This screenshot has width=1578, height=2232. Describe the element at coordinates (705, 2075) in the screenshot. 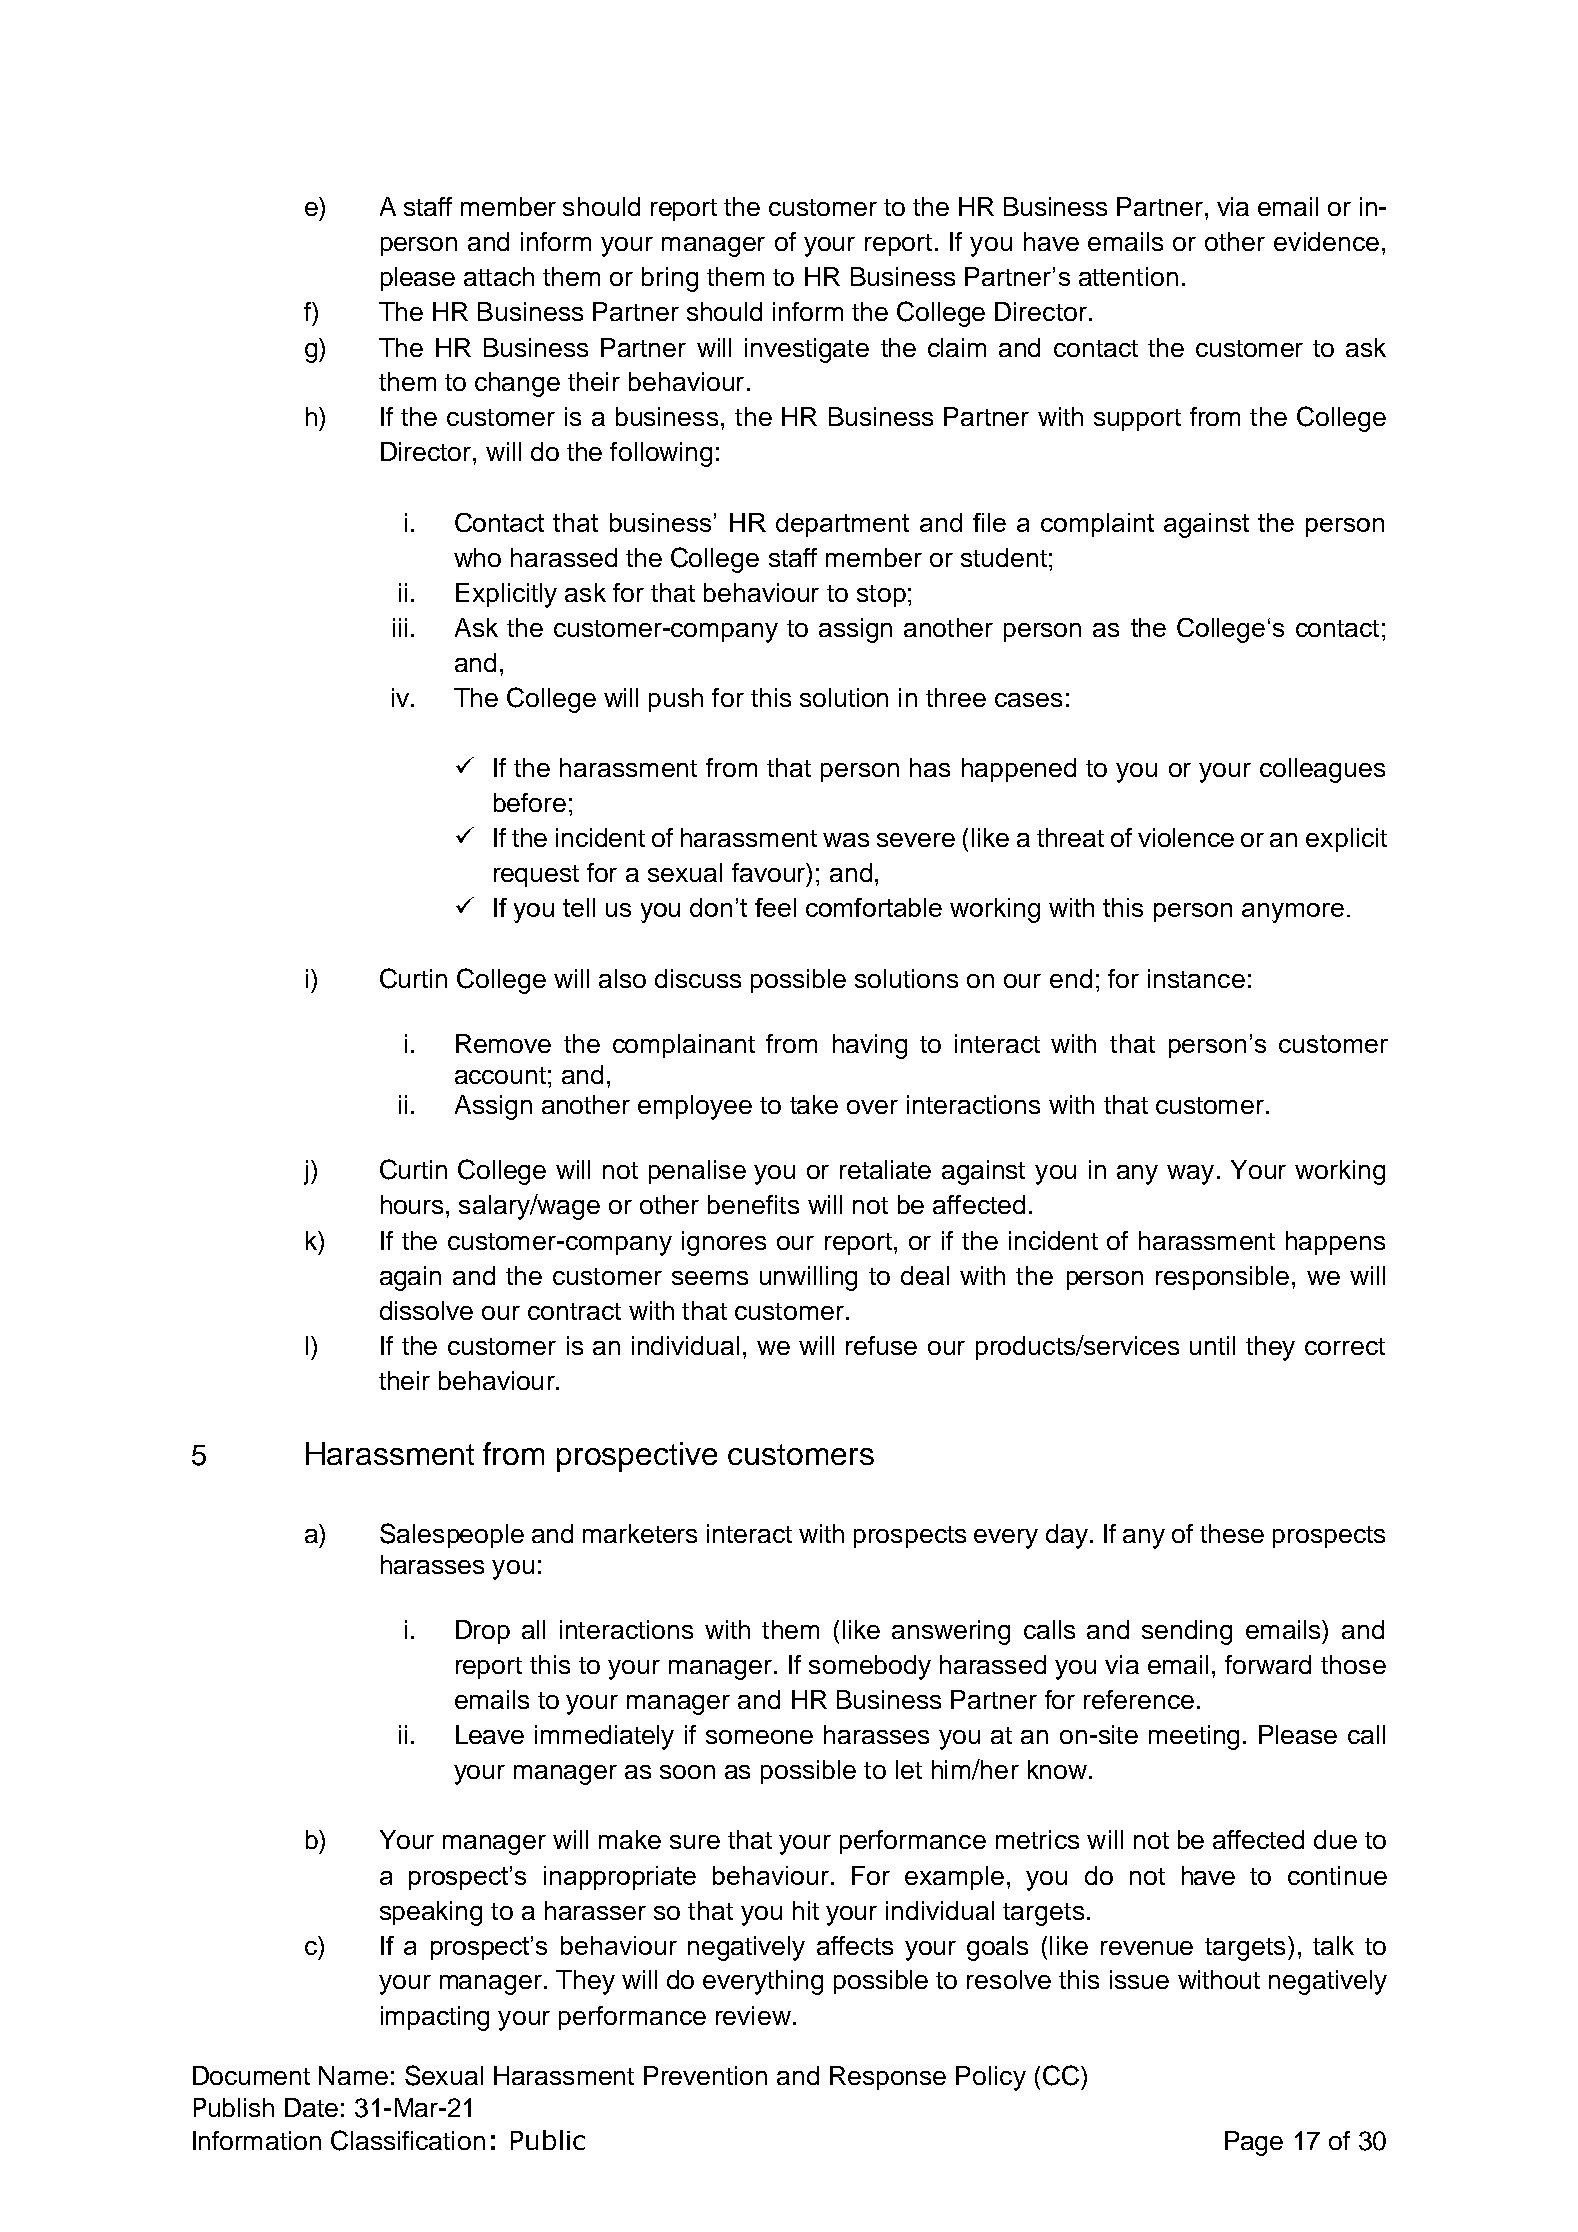

I see `Prevention` at that location.
